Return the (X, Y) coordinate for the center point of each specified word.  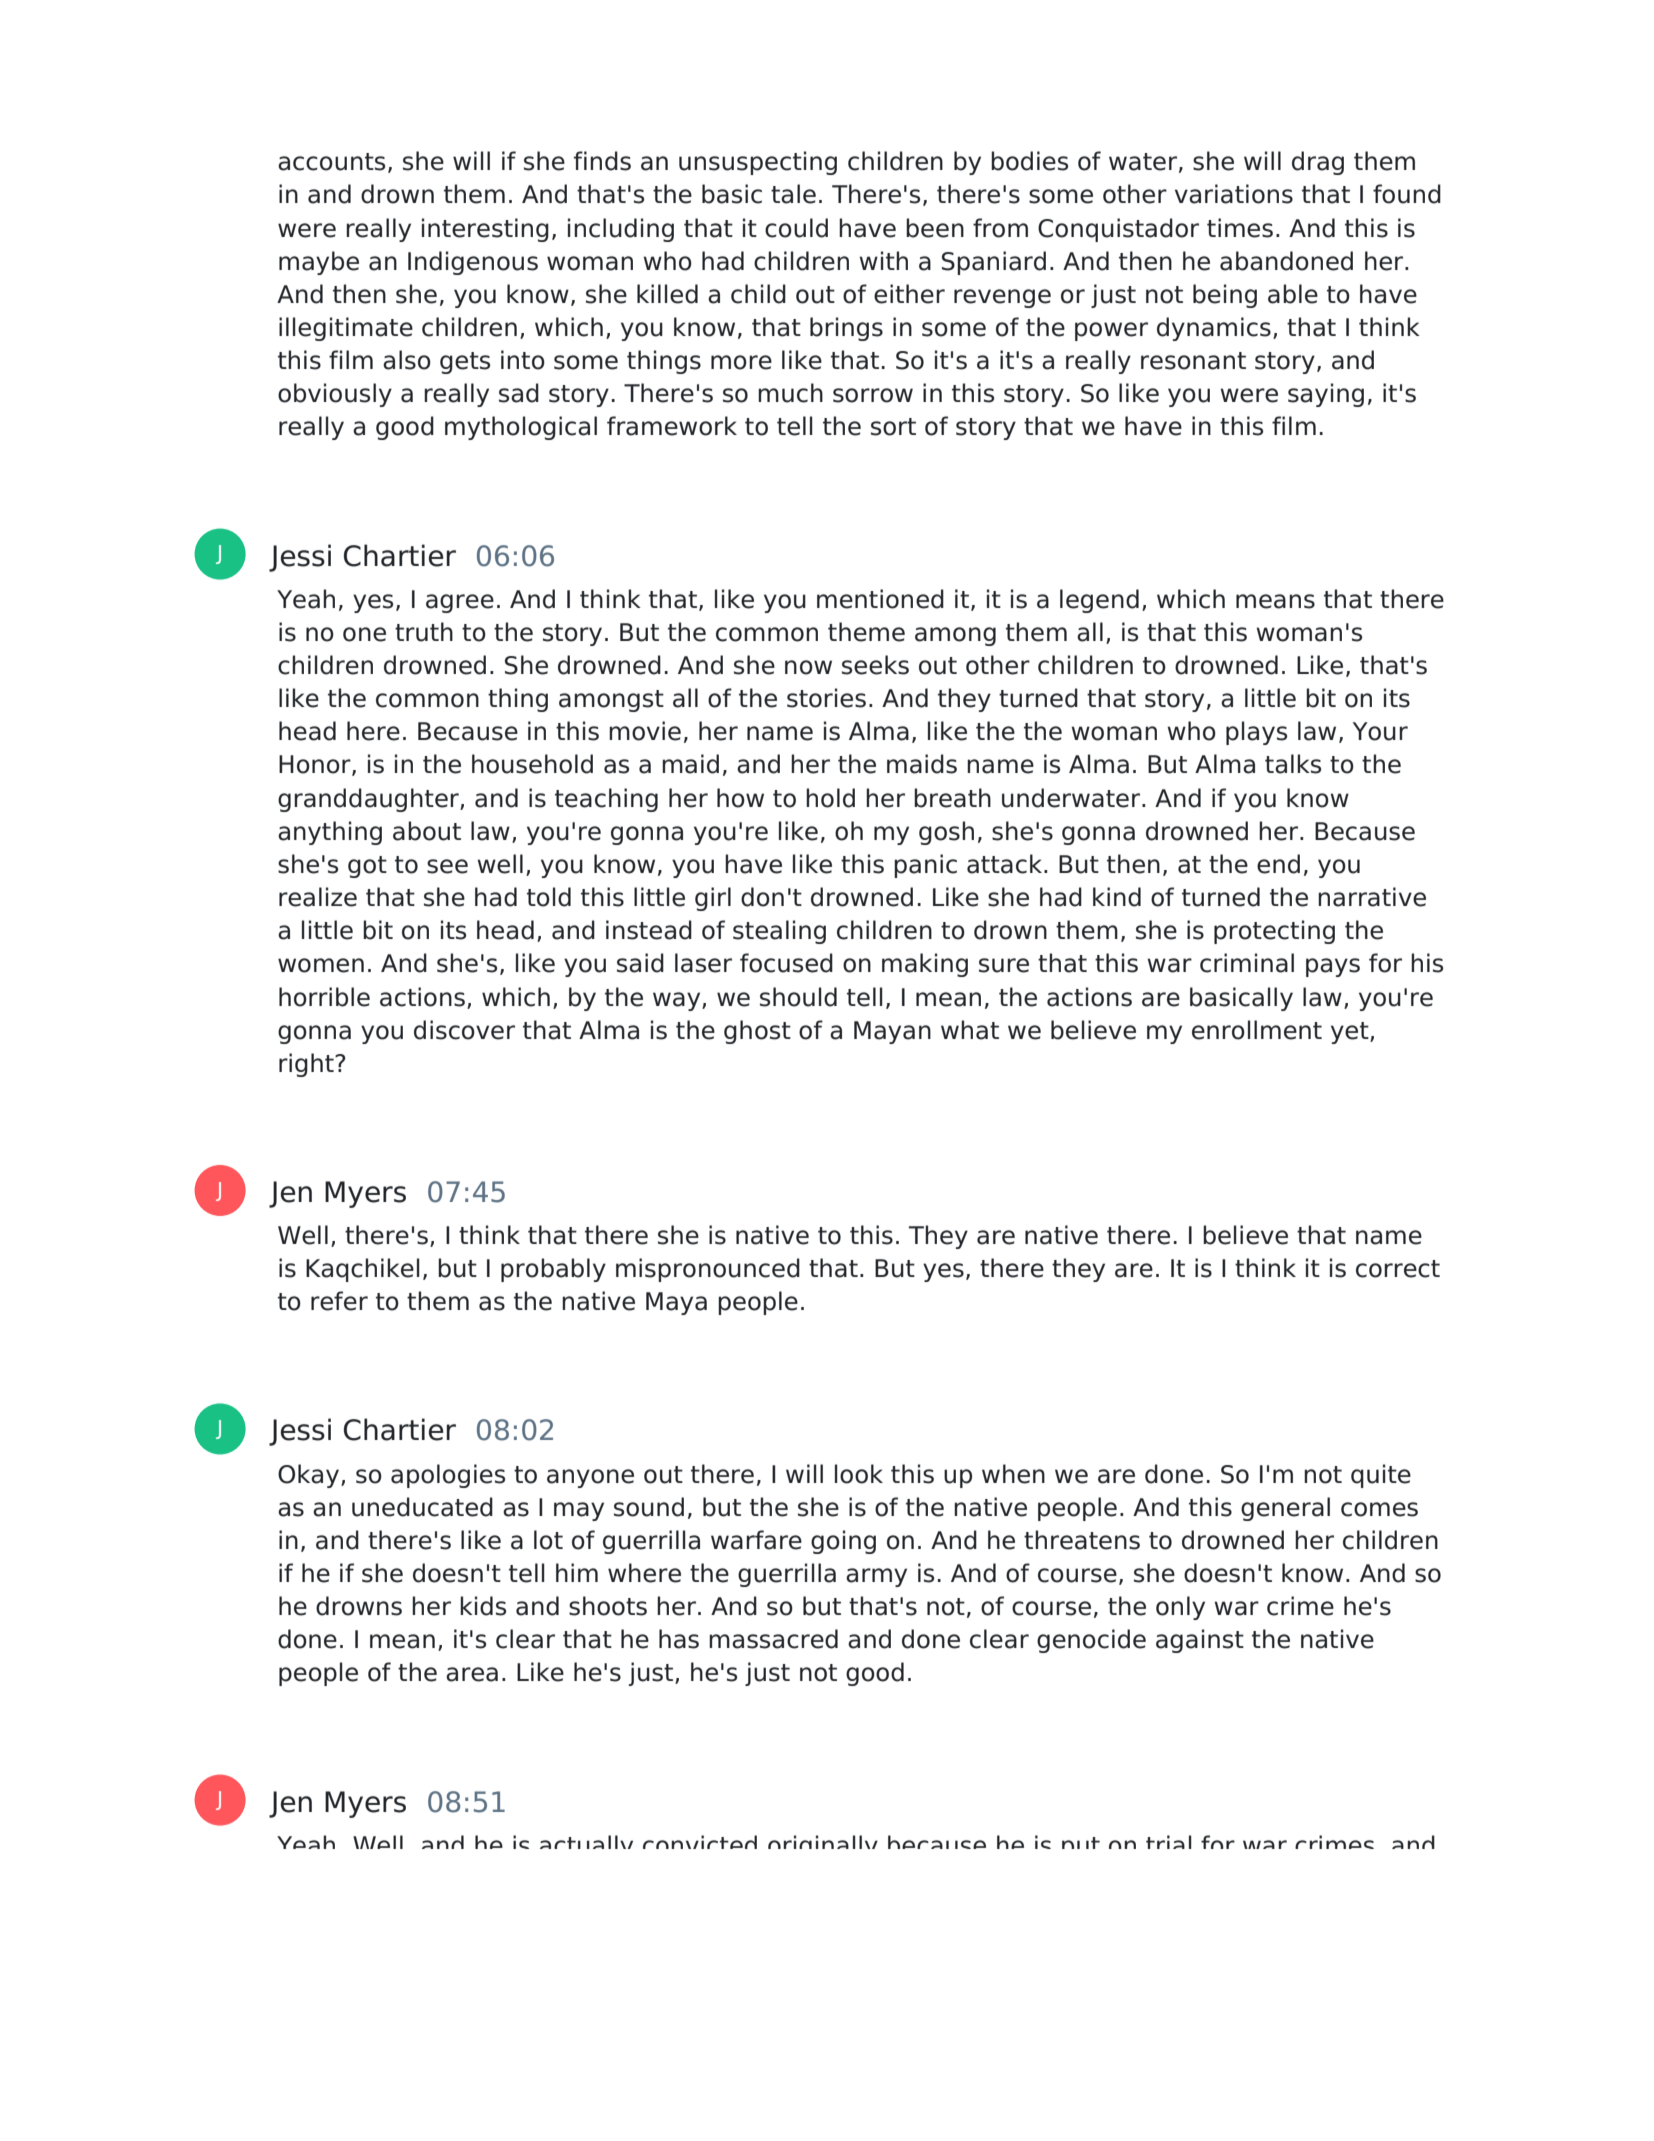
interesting (485, 230)
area (472, 1674)
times (1240, 228)
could (796, 228)
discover (464, 1030)
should (798, 997)
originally (823, 1842)
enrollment (1257, 1030)
